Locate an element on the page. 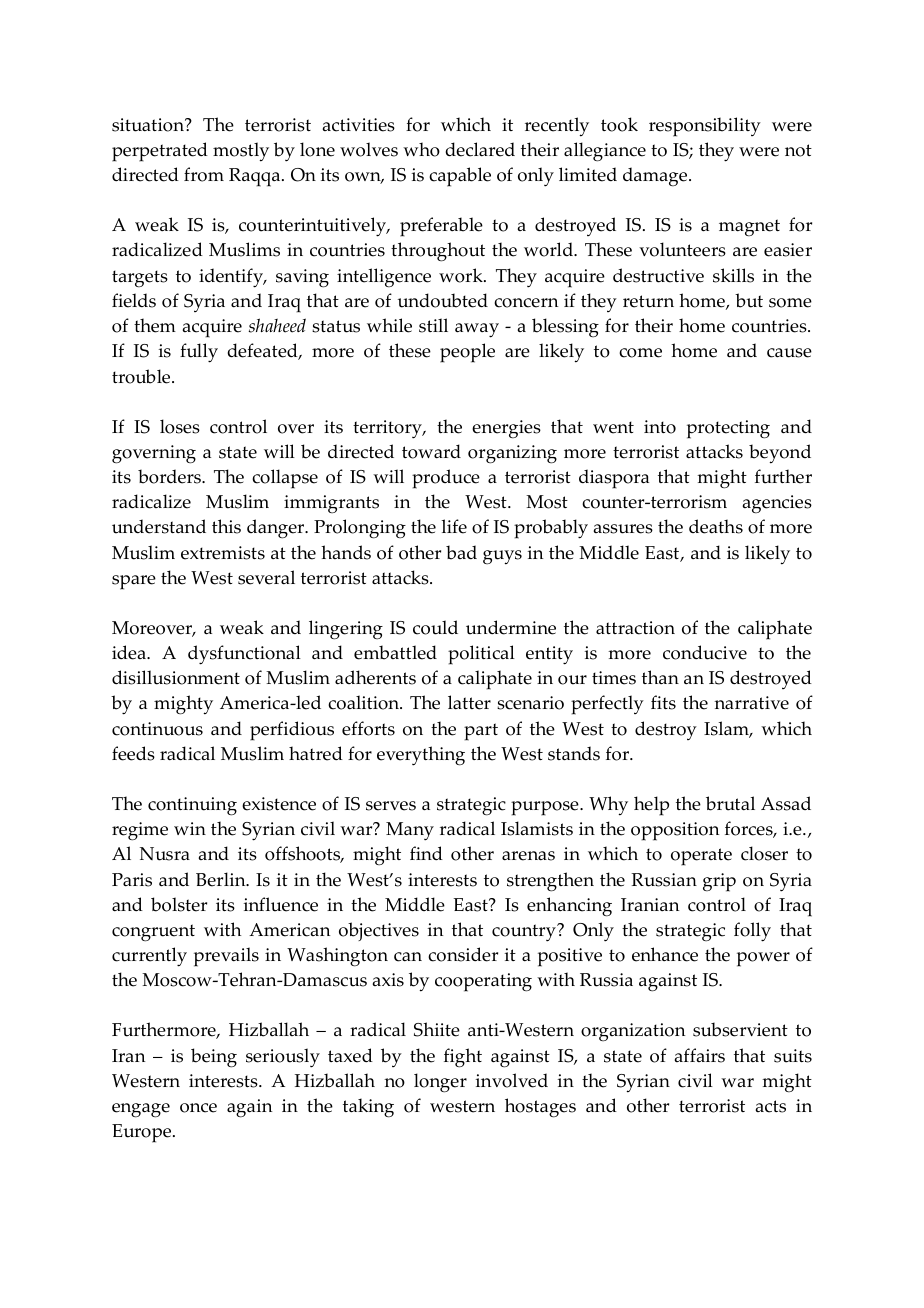 The width and height of the page is (924, 1308). responsibility is located at coordinates (705, 127).
